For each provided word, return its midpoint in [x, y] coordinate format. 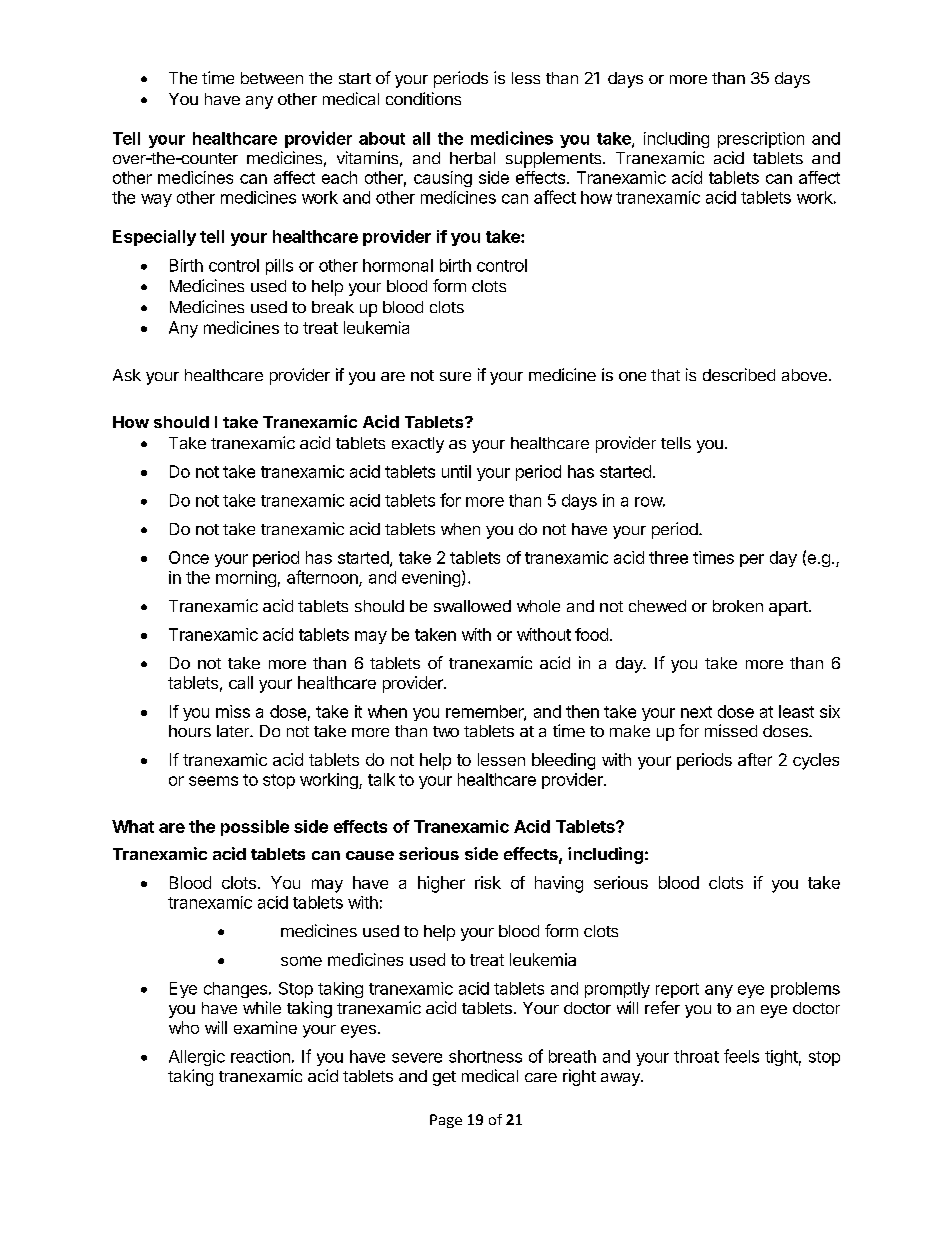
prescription [761, 140]
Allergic [197, 1058]
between [272, 78]
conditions [423, 98]
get [444, 1078]
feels [741, 1056]
